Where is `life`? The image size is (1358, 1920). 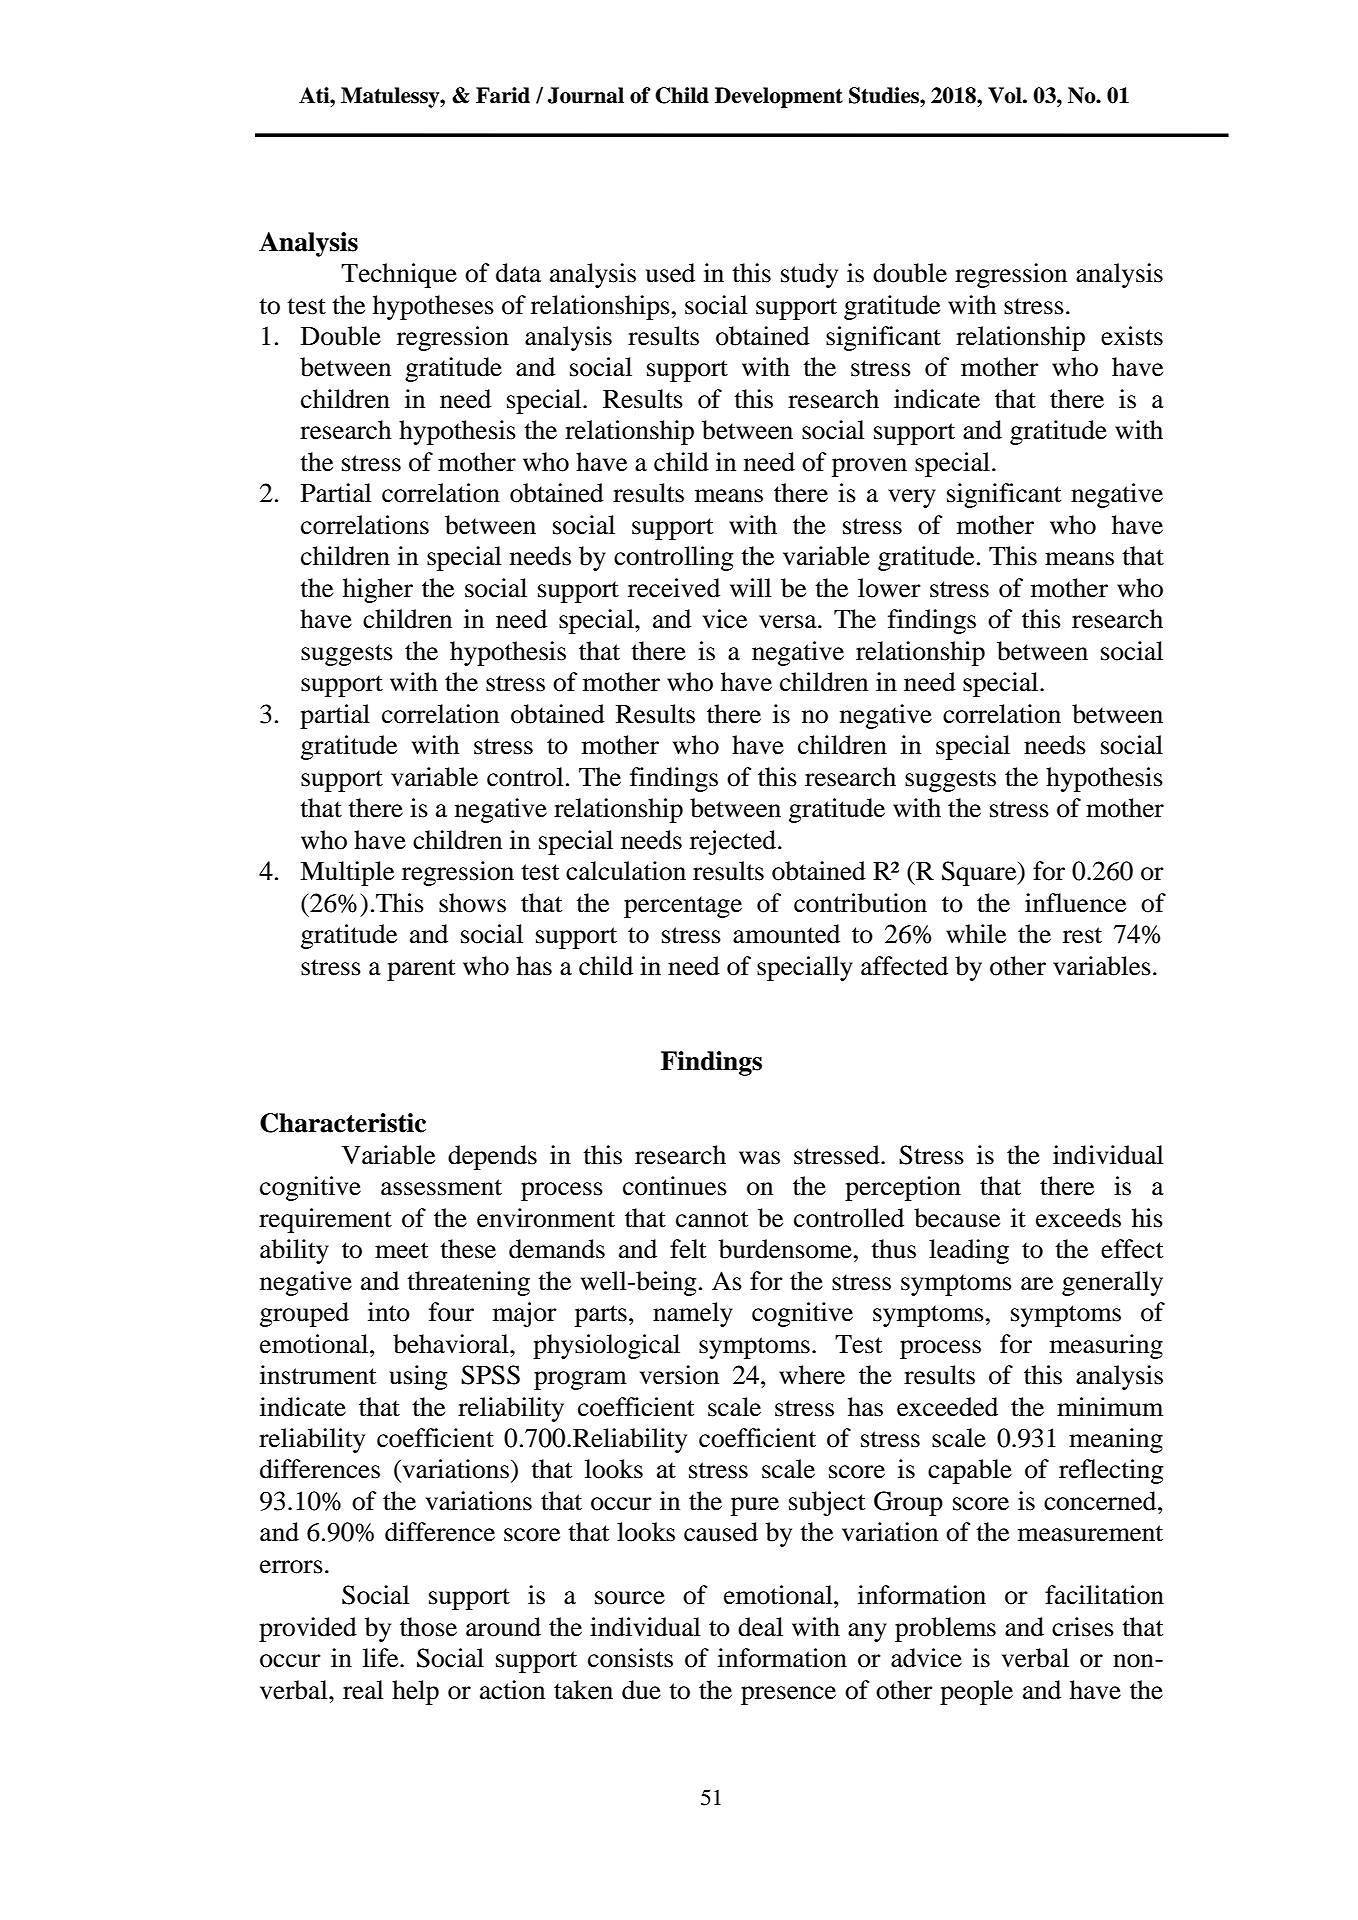
life is located at coordinates (382, 1658).
